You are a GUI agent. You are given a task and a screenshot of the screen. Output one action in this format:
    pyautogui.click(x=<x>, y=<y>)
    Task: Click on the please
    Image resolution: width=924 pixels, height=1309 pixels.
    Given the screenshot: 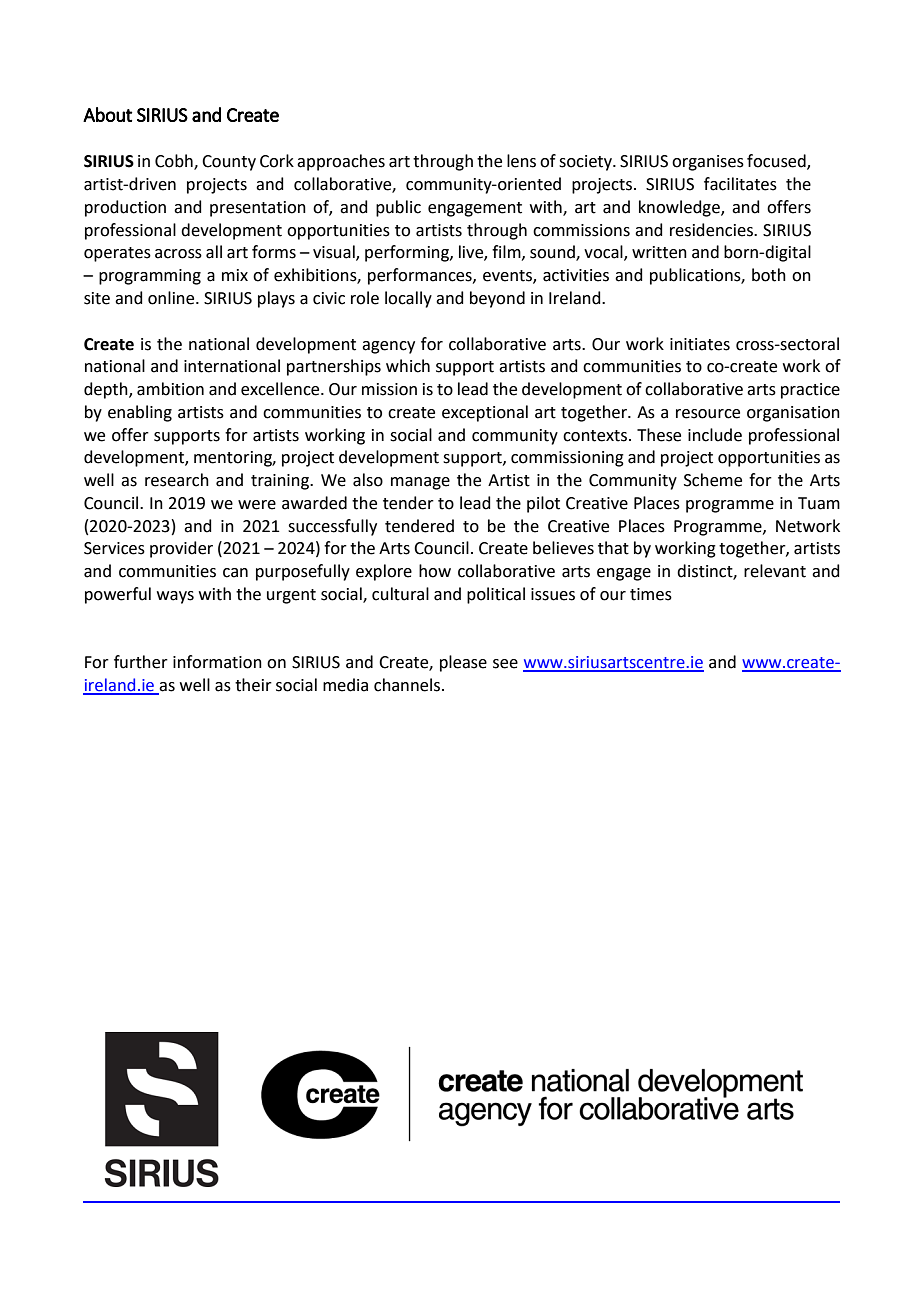 What is the action you would take?
    pyautogui.click(x=463, y=663)
